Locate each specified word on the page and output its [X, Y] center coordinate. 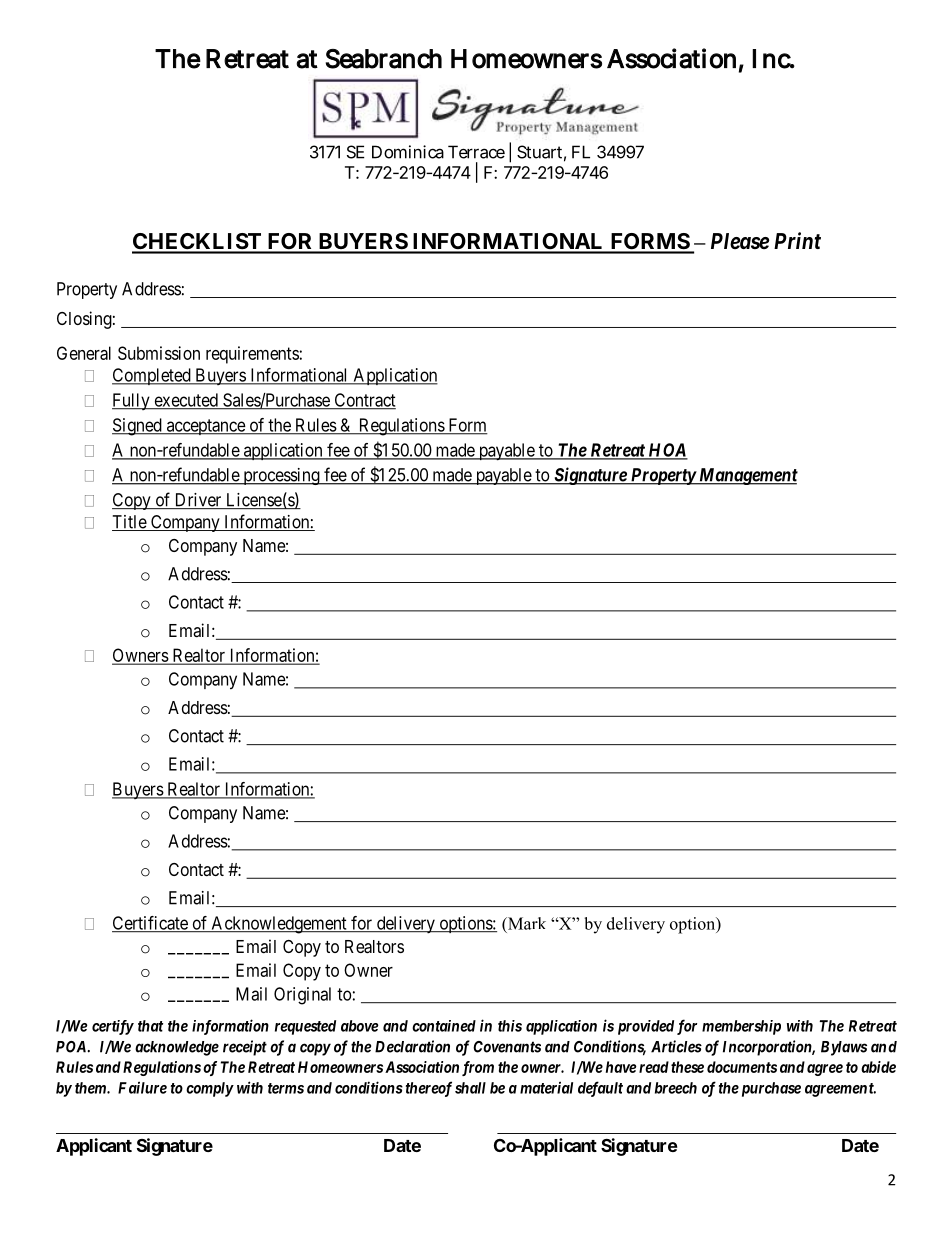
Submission [159, 353]
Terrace [476, 152]
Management [747, 476]
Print [797, 240]
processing [281, 476]
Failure [142, 1087]
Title [130, 523]
